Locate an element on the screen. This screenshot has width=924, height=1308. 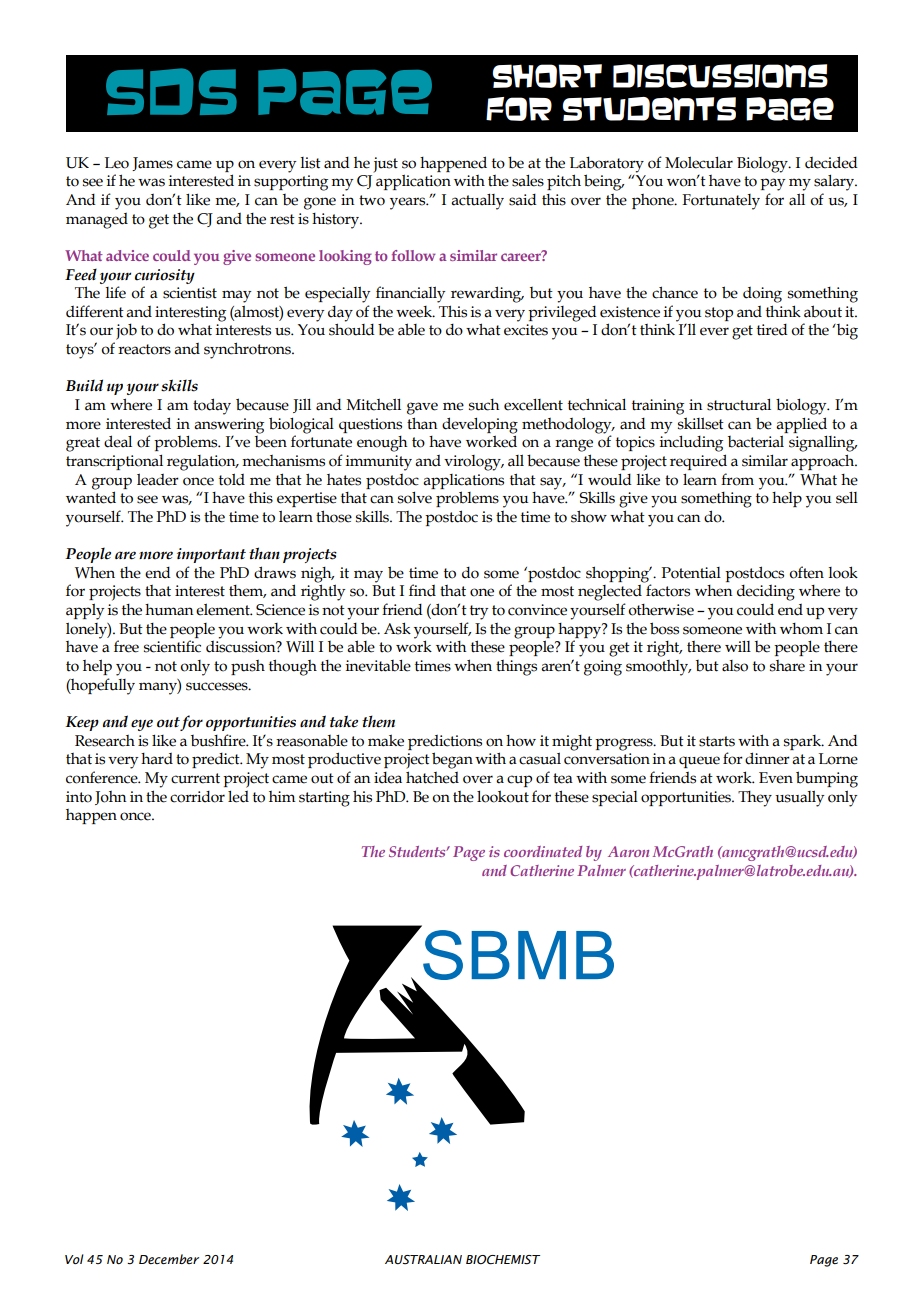
December is located at coordinates (169, 1259).
